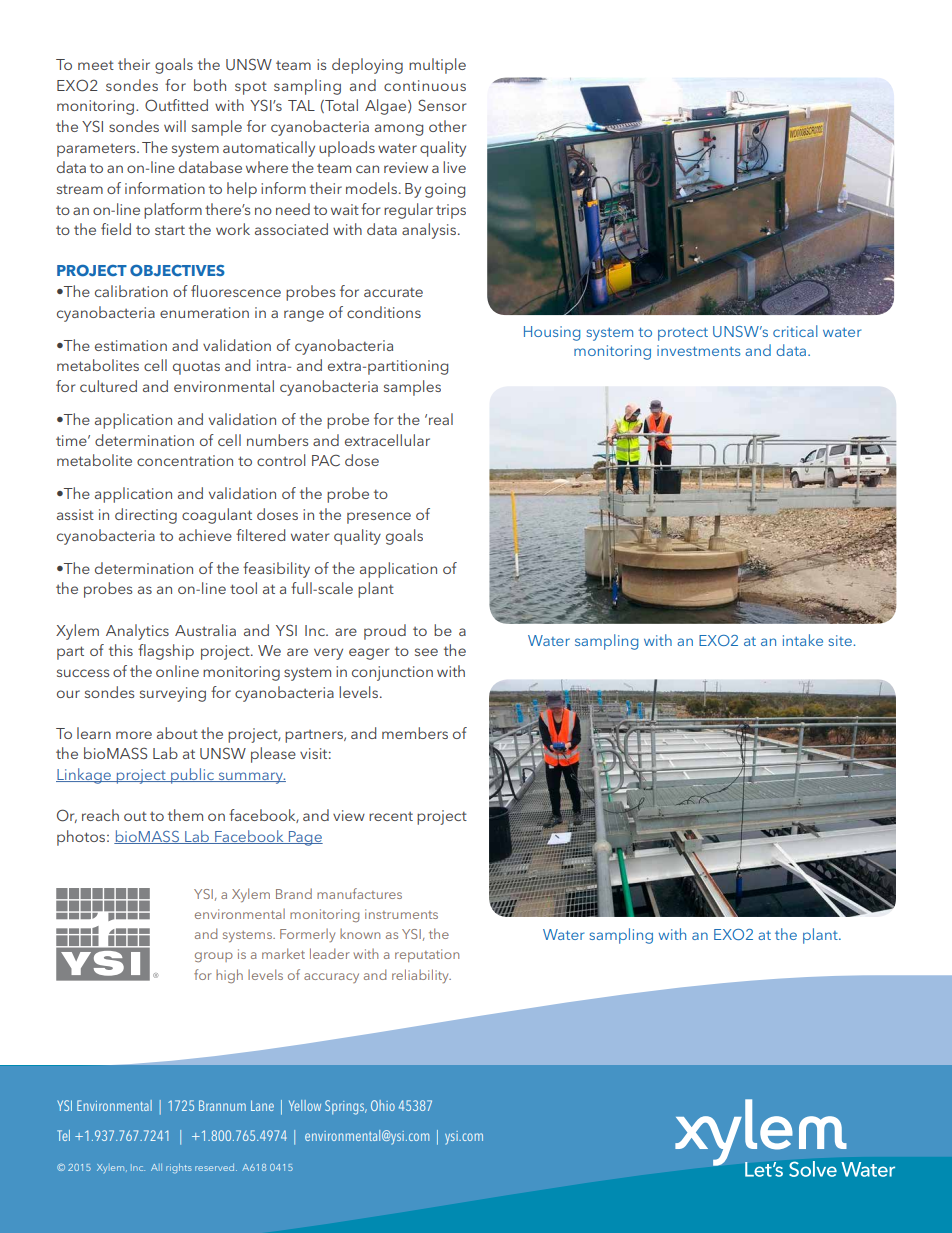  What do you see at coordinates (383, 1105) in the screenshot?
I see `Ohio` at bounding box center [383, 1105].
